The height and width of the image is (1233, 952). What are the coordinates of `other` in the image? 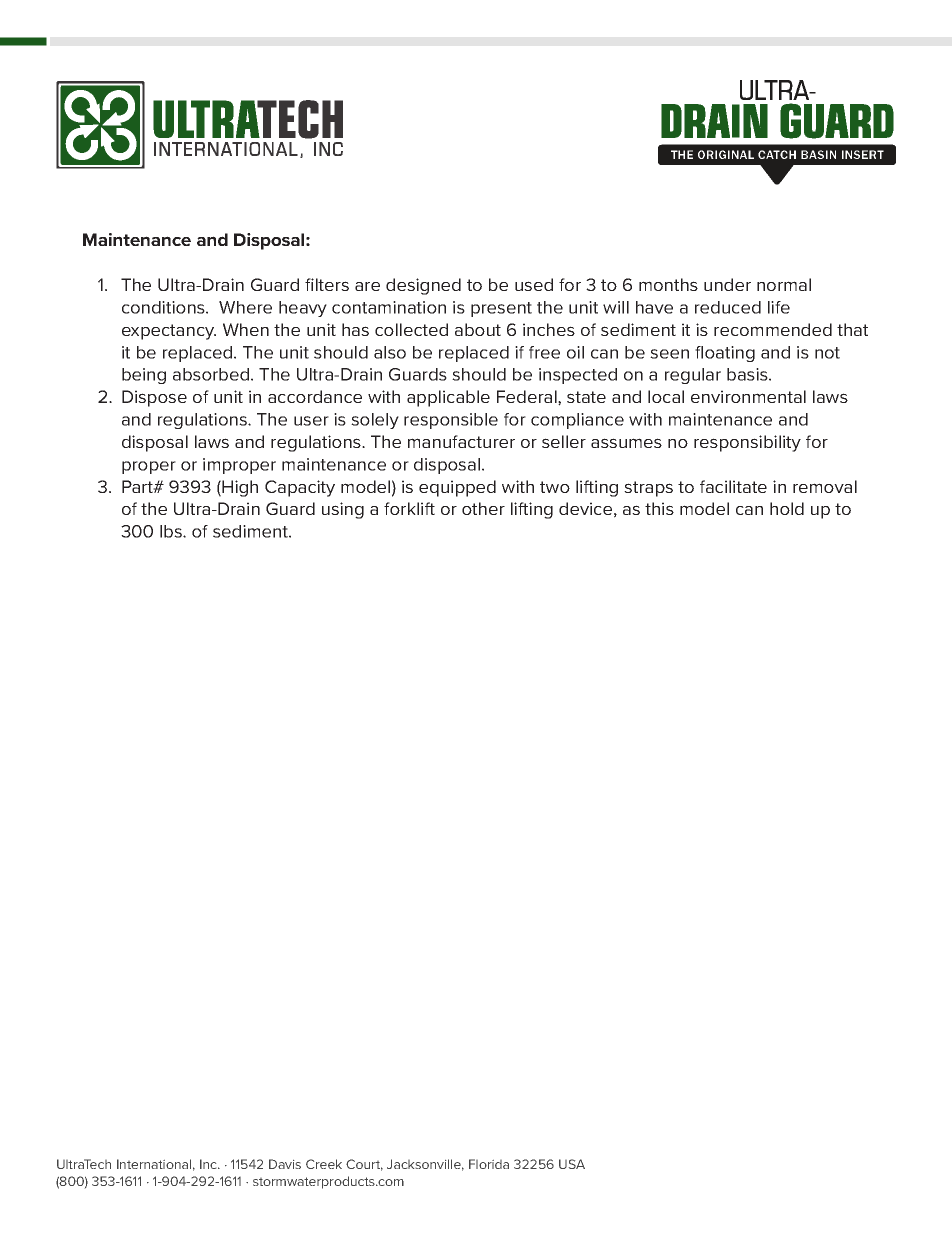 It's located at (483, 508).
